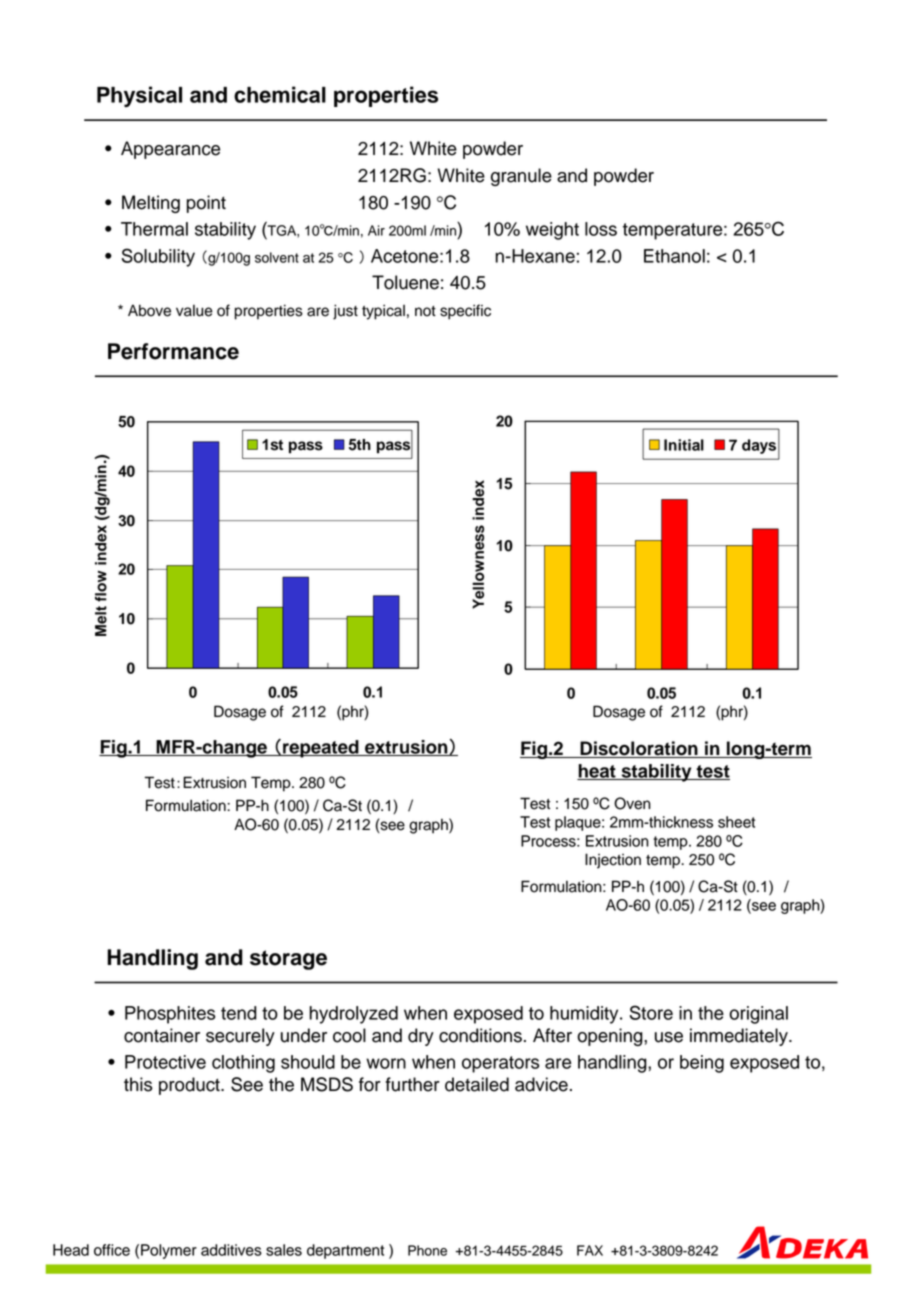 The width and height of the image is (924, 1308). Describe the element at coordinates (169, 1251) in the image. I see `Polymer` at that location.
